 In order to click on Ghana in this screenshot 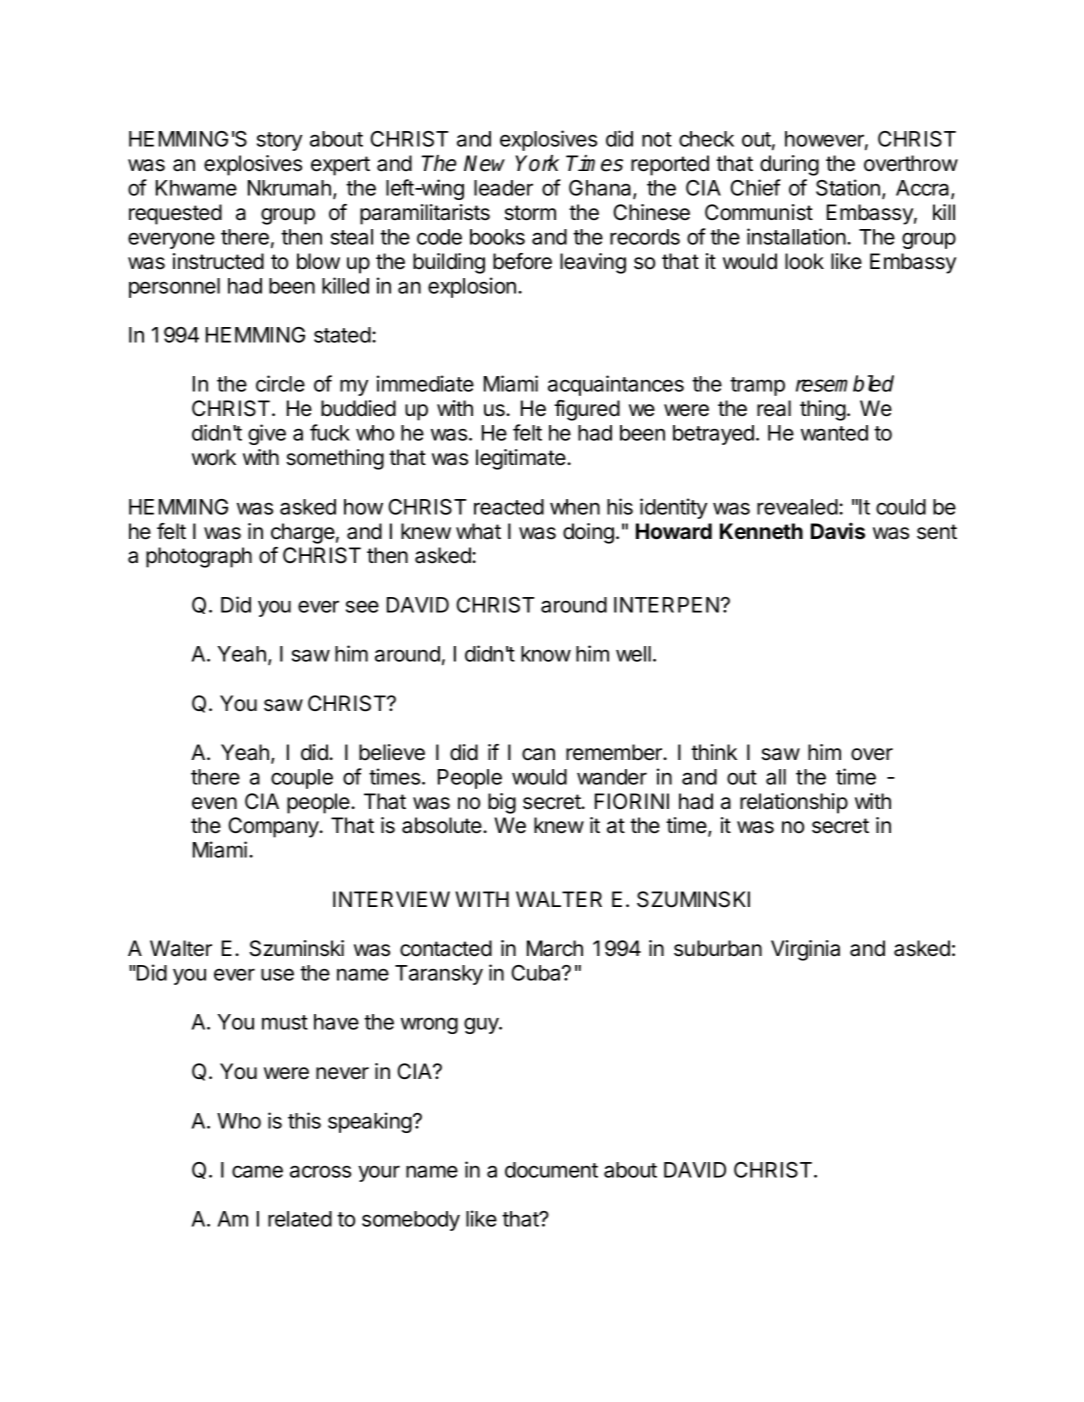, I will do `click(601, 189)`.
